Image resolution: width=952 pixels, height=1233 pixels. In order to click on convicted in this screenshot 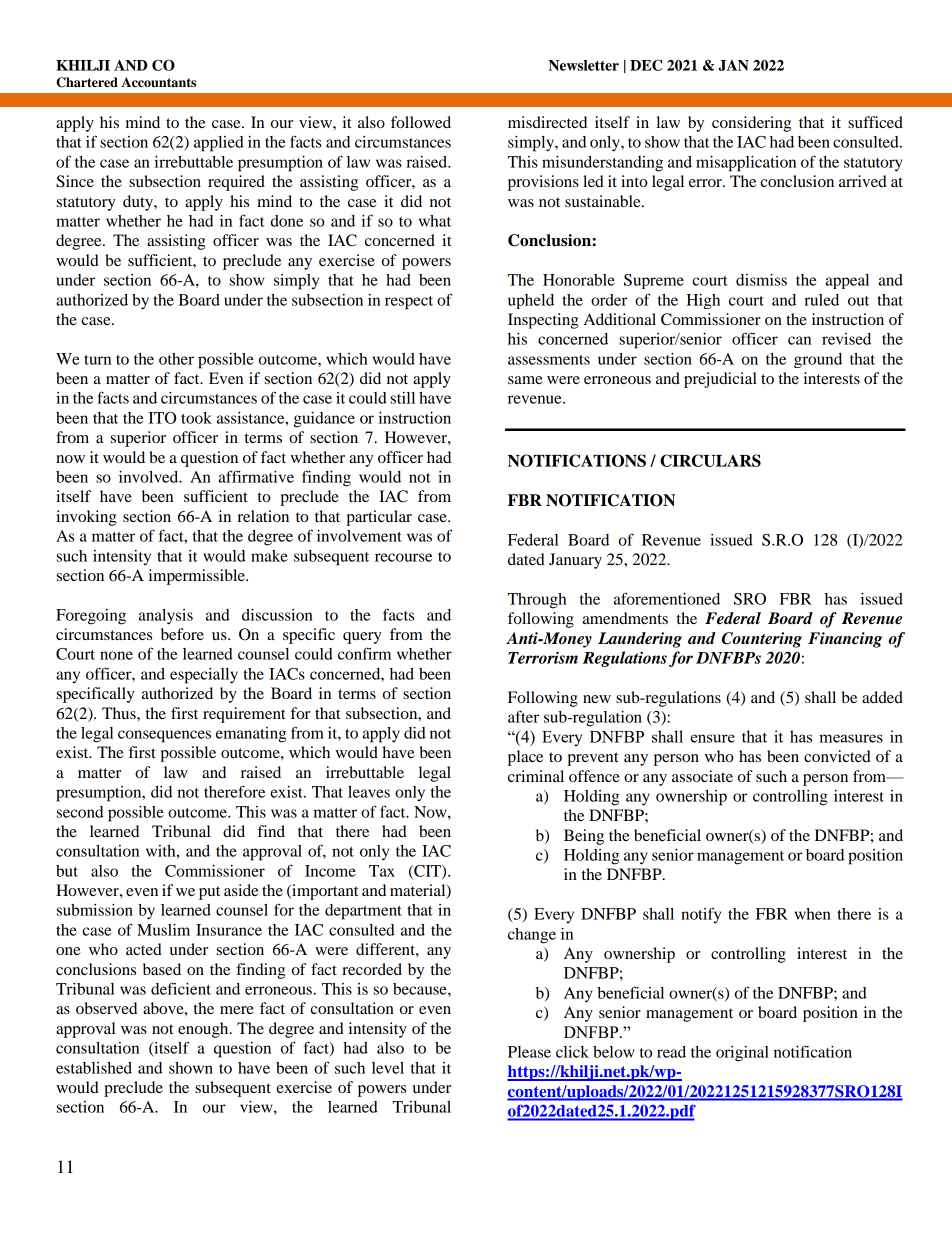, I will do `click(837, 756)`.
